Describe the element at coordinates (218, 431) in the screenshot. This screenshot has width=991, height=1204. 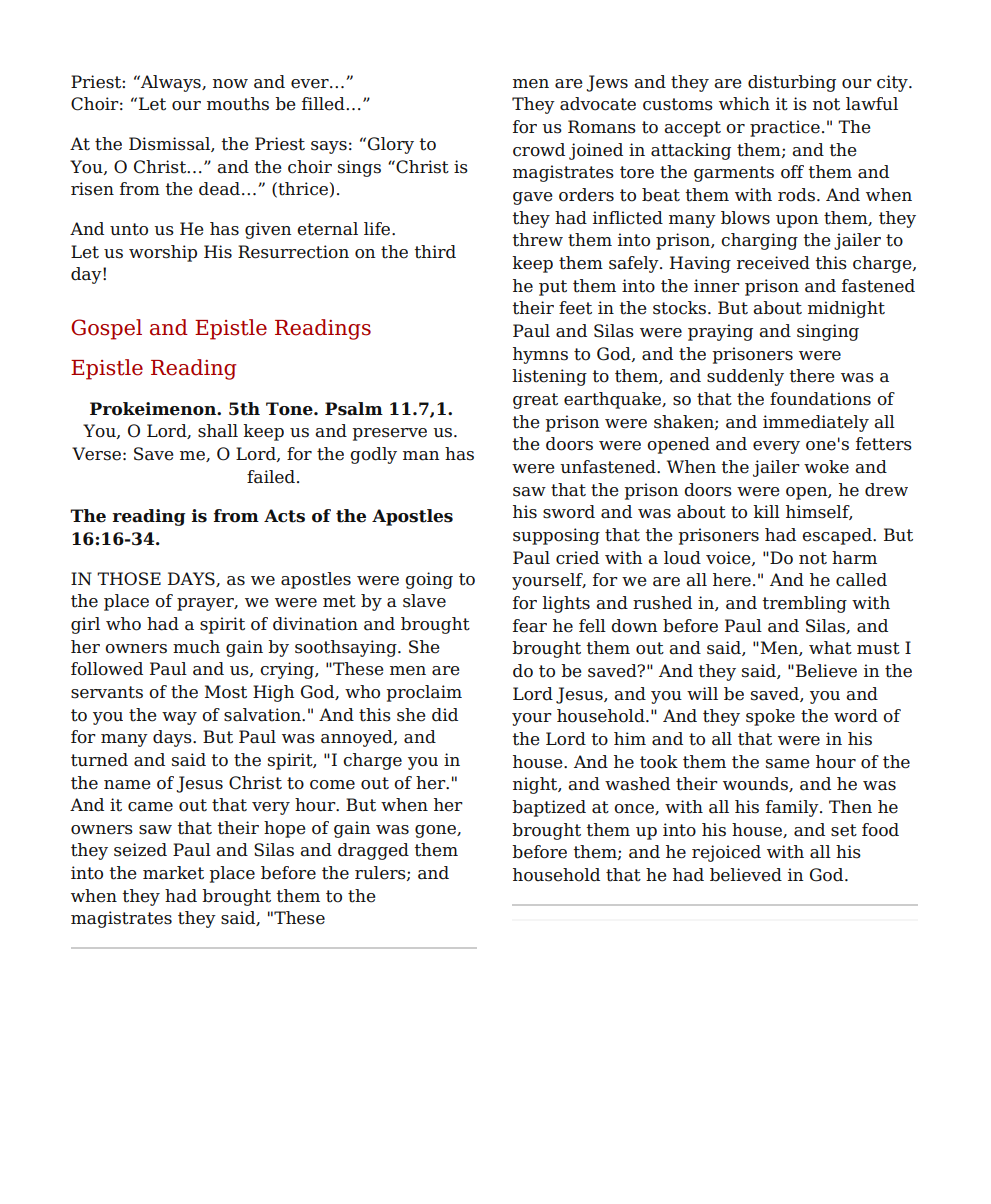
I see `shall` at that location.
